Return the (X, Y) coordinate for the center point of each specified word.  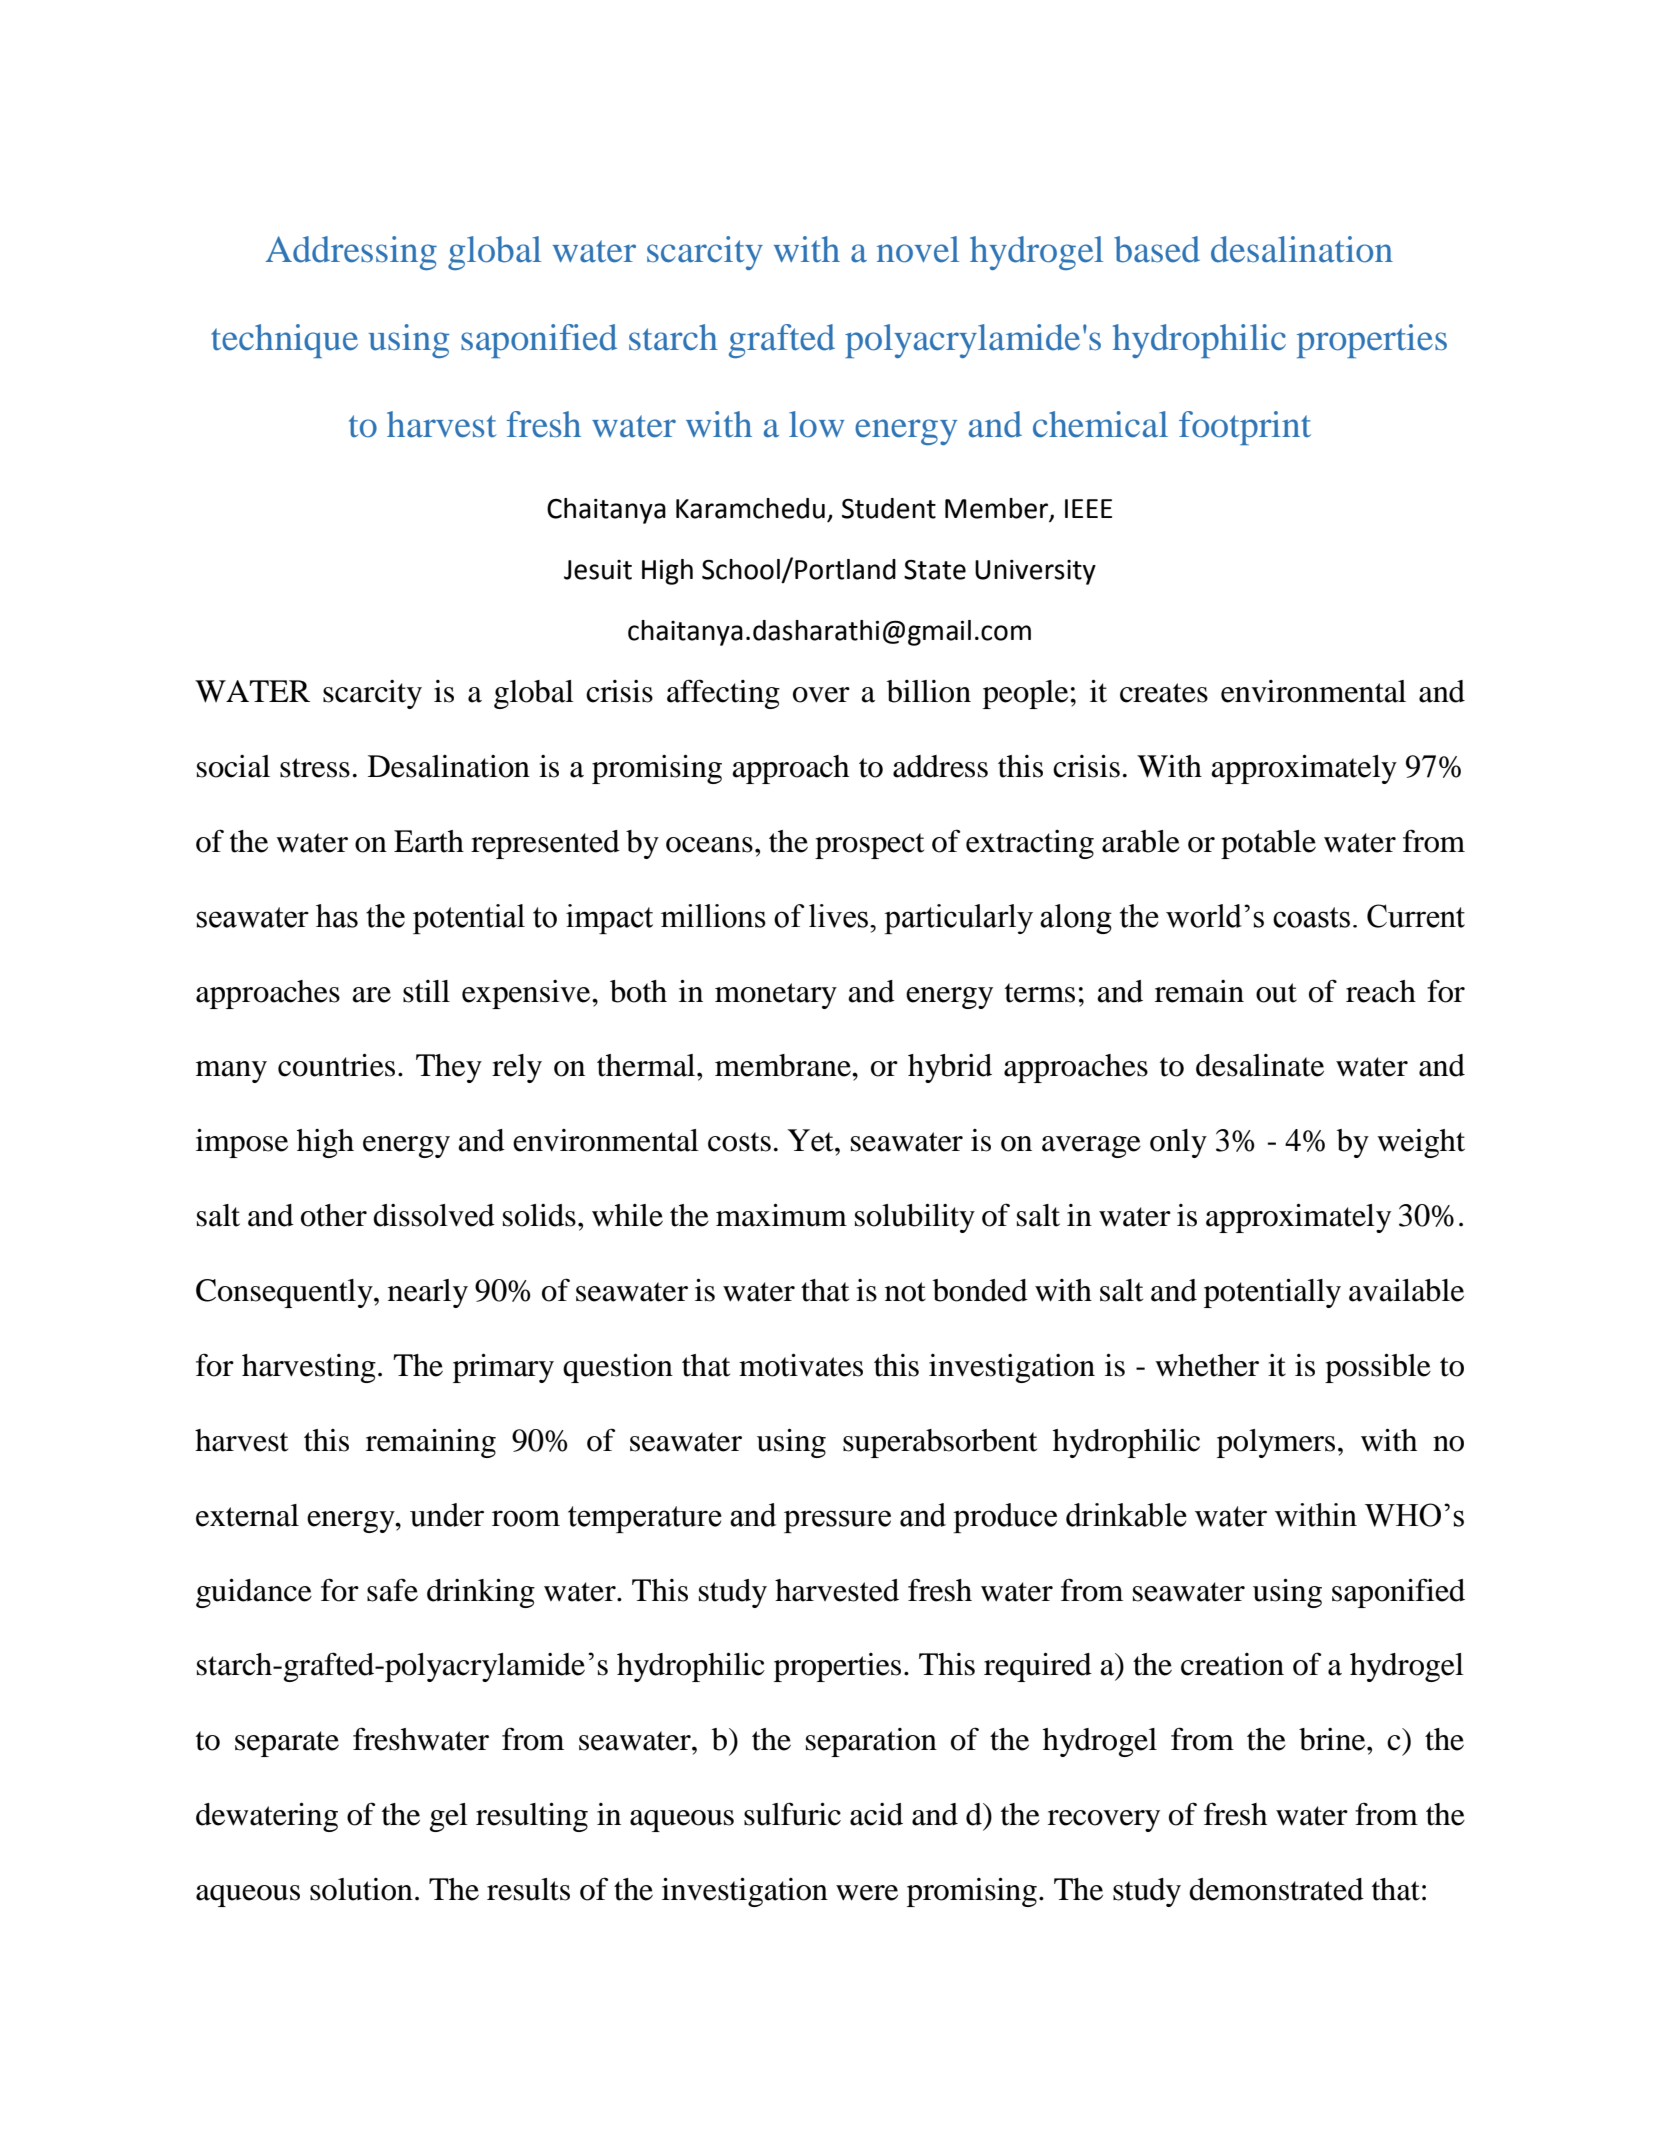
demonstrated (1276, 1889)
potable (1268, 844)
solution (361, 1889)
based (1157, 249)
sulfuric (792, 1814)
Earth (429, 841)
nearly (428, 1293)
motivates (801, 1365)
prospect (869, 846)
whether (1207, 1365)
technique (284, 341)
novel (918, 249)
